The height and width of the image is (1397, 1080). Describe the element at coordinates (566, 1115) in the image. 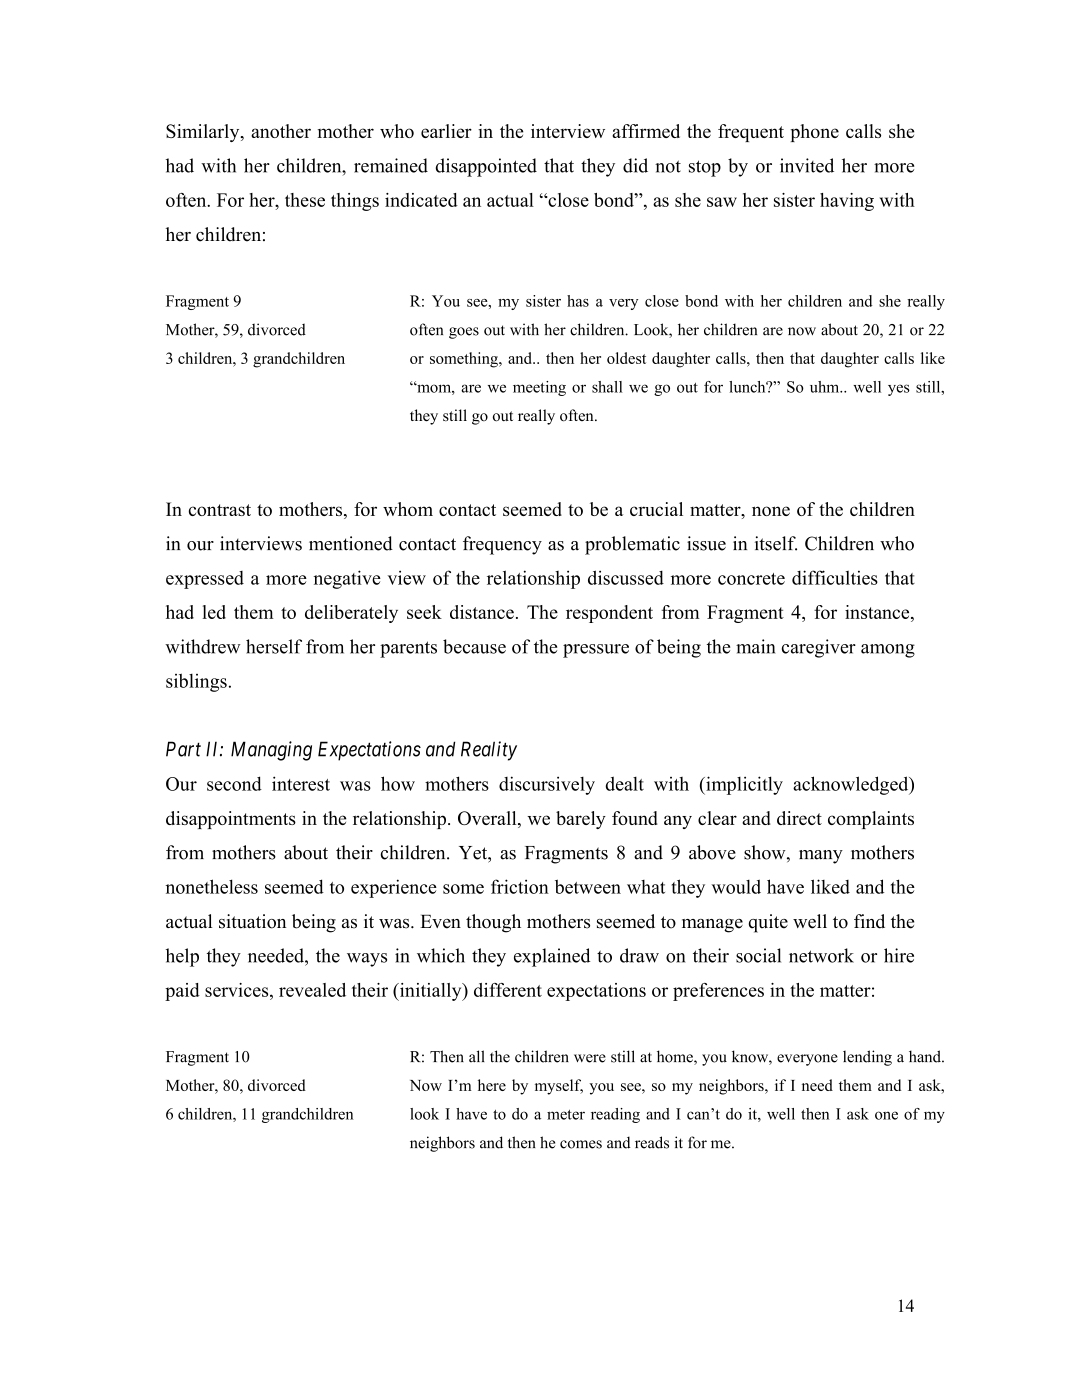

I see `meter` at that location.
